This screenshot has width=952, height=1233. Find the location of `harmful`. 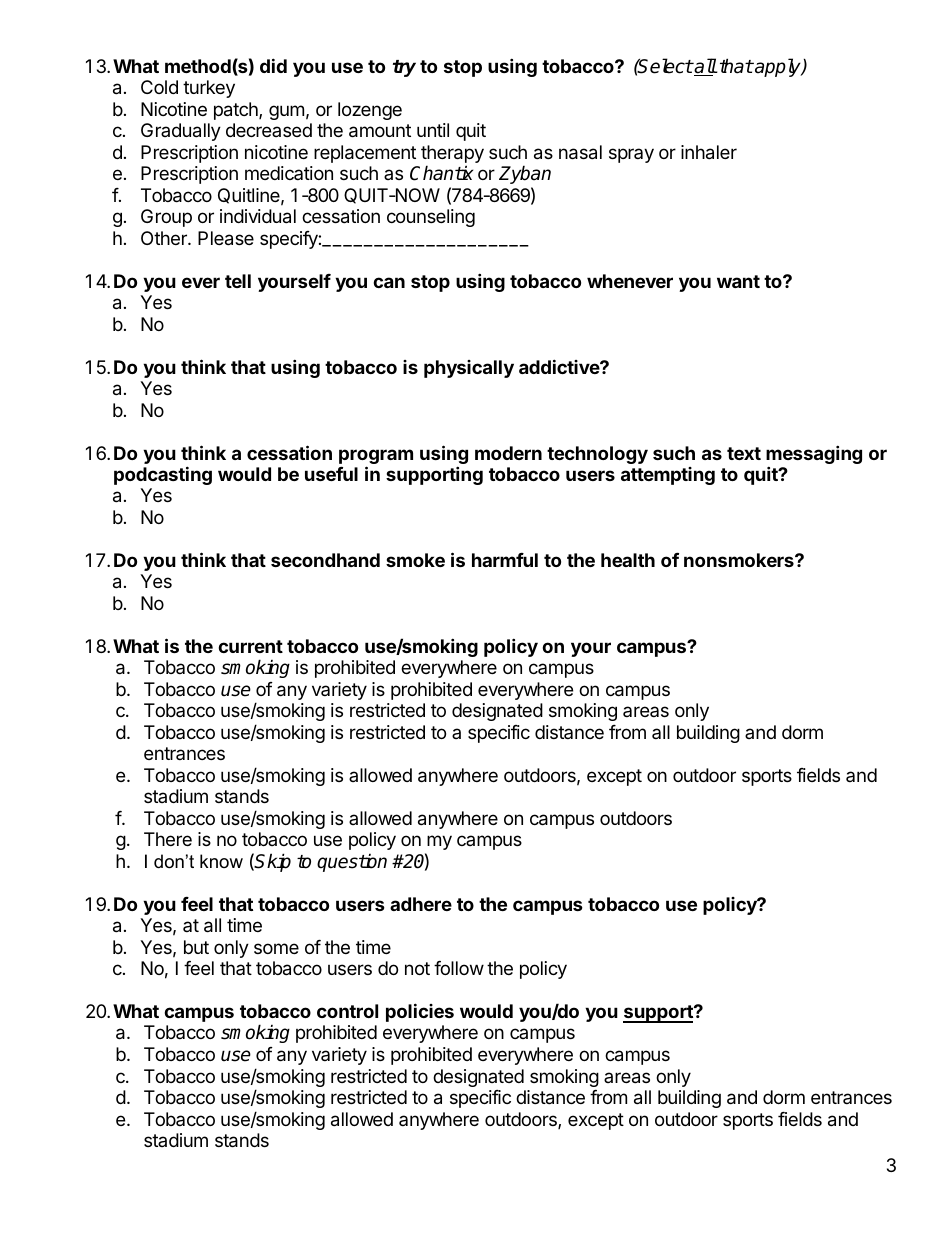

harmful is located at coordinates (505, 560).
